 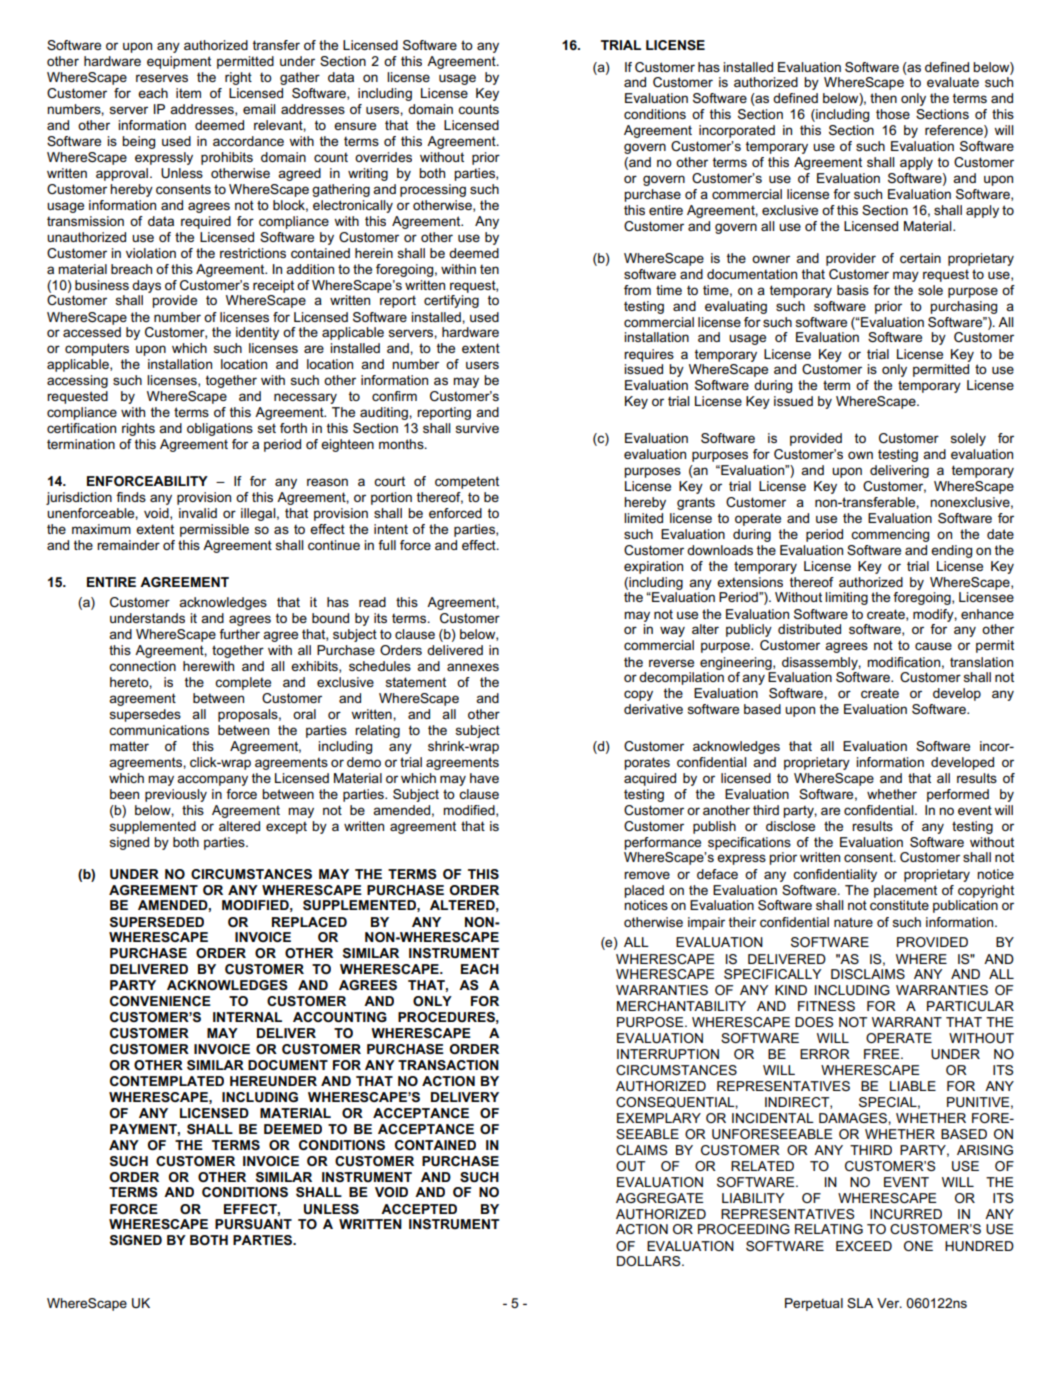 What do you see at coordinates (883, 98) in the screenshot?
I see `then` at bounding box center [883, 98].
